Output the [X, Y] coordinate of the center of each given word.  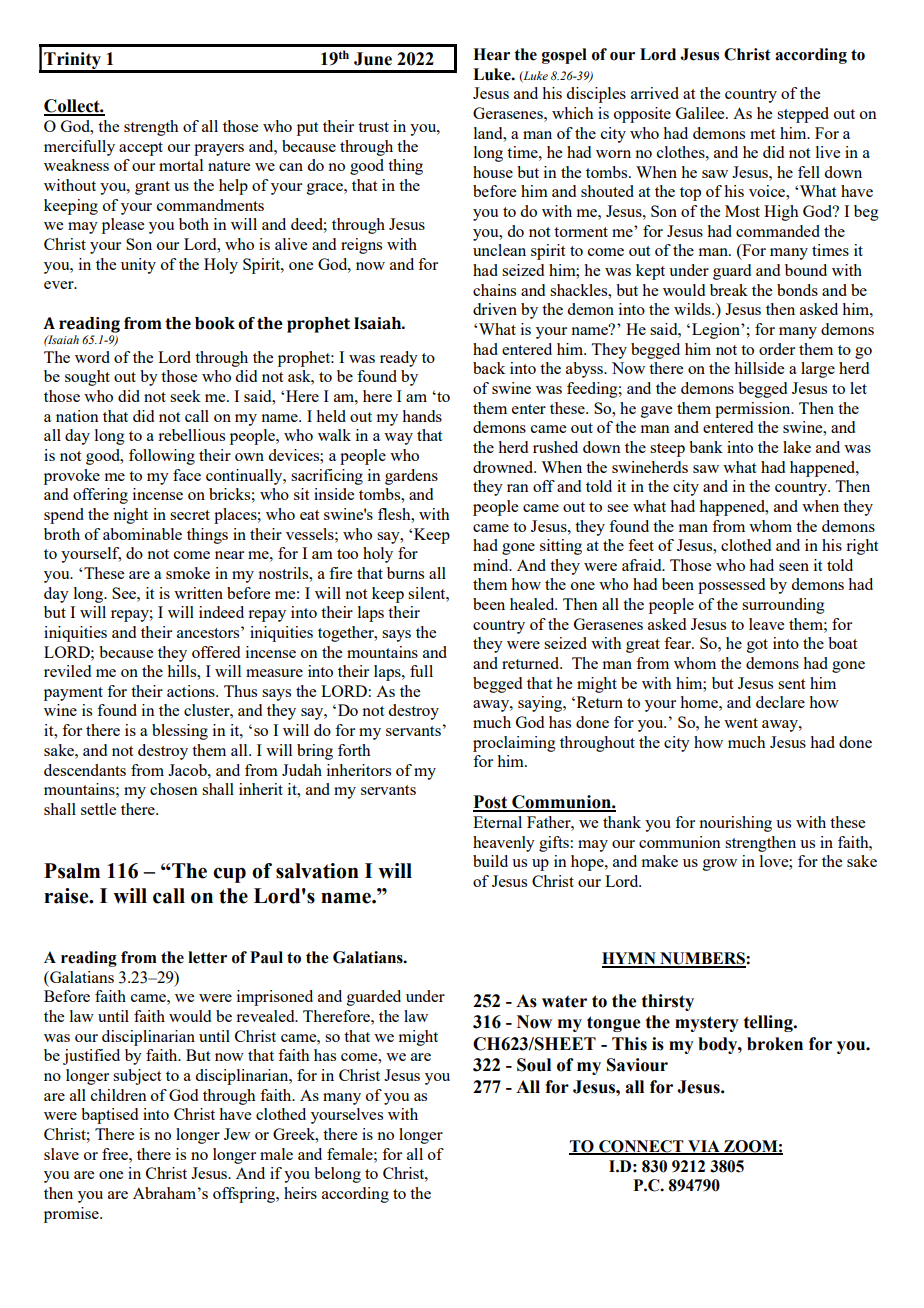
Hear [491, 54]
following [162, 457]
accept [141, 149]
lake [797, 447]
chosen [174, 789]
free [116, 1154]
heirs [300, 1193]
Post [491, 803]
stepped [803, 115]
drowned [504, 467]
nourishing [735, 824]
